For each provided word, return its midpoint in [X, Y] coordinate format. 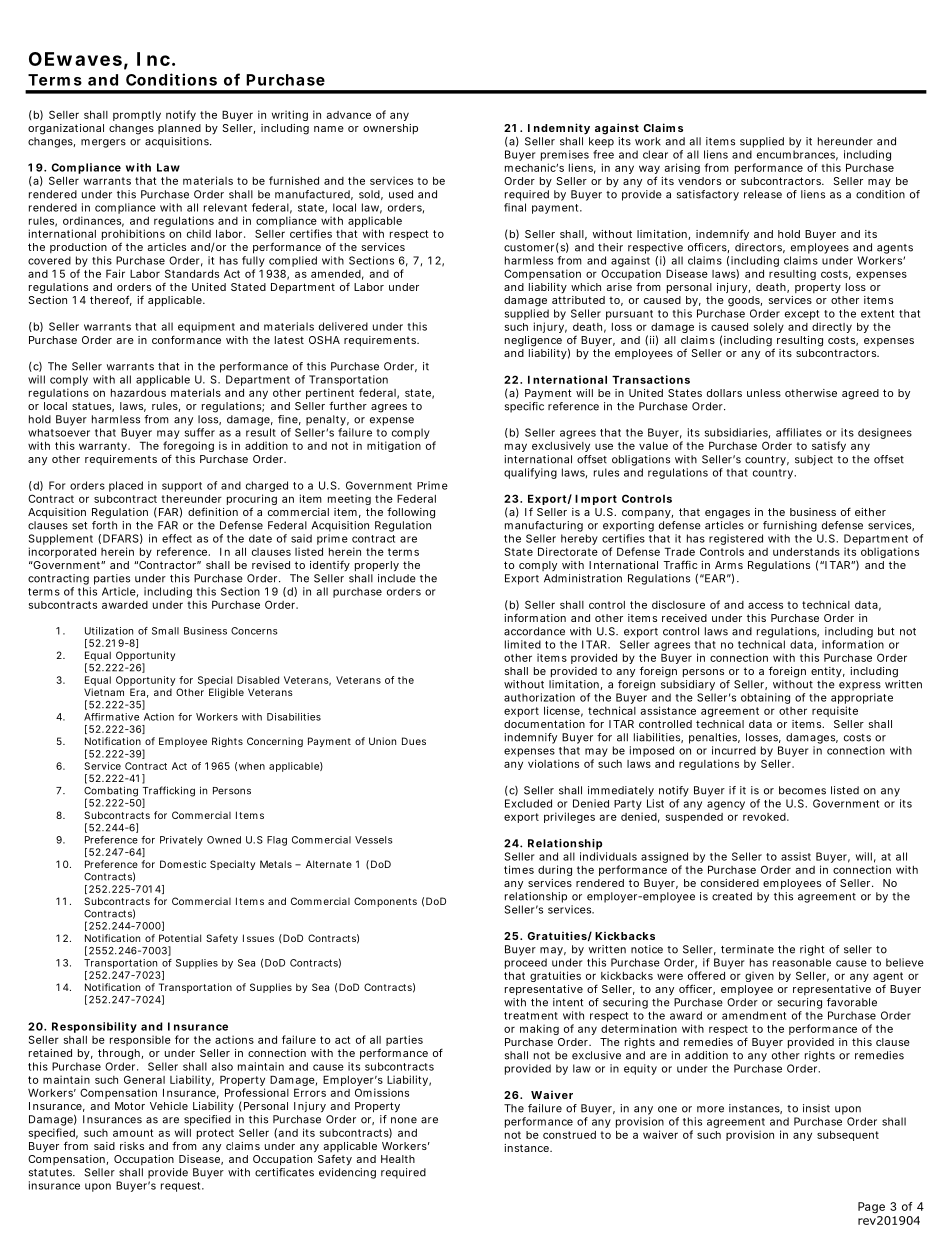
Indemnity [559, 129]
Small [165, 631]
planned [179, 129]
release [763, 194]
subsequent [848, 1136]
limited [523, 644]
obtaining [765, 698]
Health [398, 1159]
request [182, 1187]
